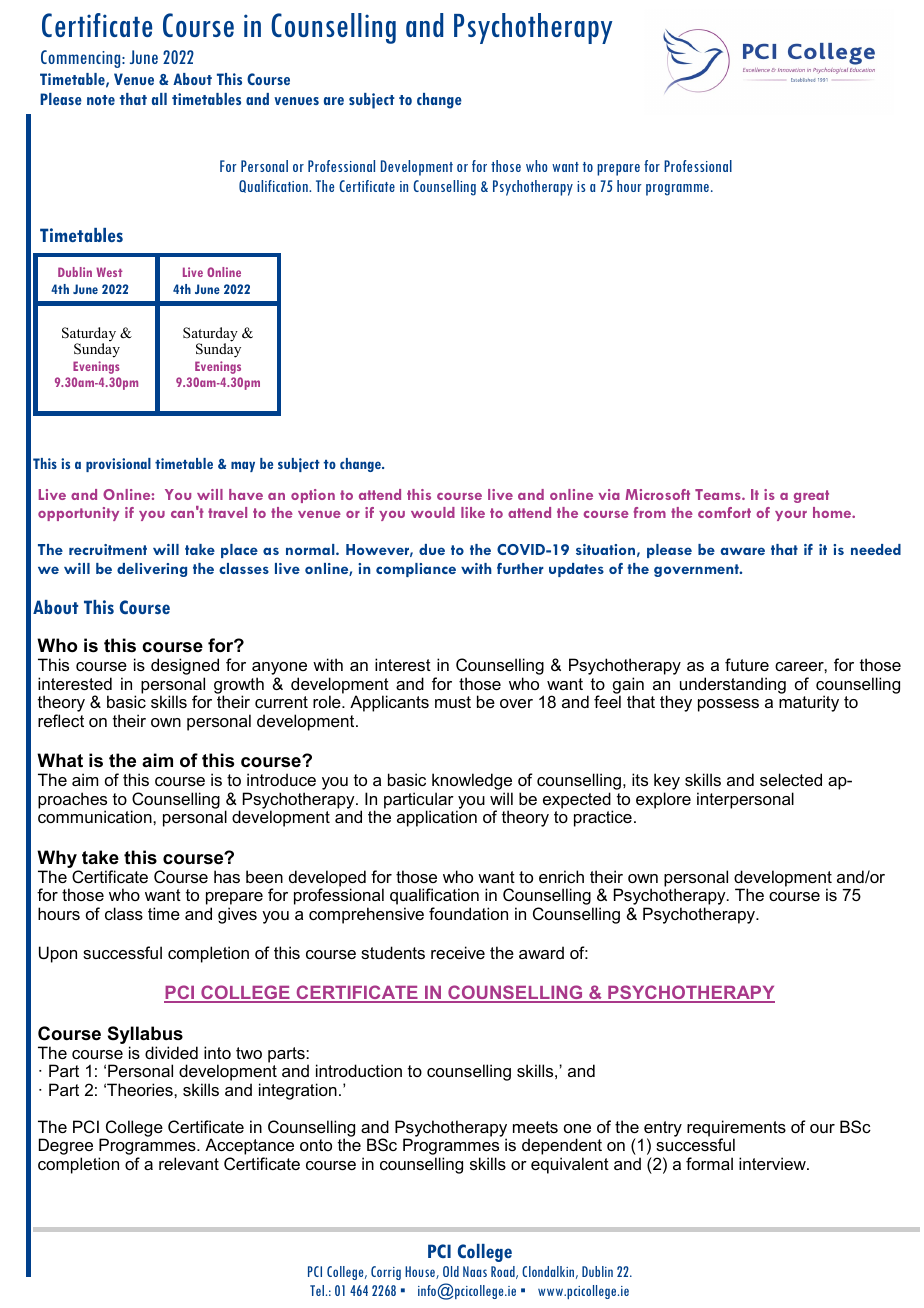 The image size is (924, 1308). Describe the element at coordinates (809, 703) in the screenshot. I see `maturity` at that location.
